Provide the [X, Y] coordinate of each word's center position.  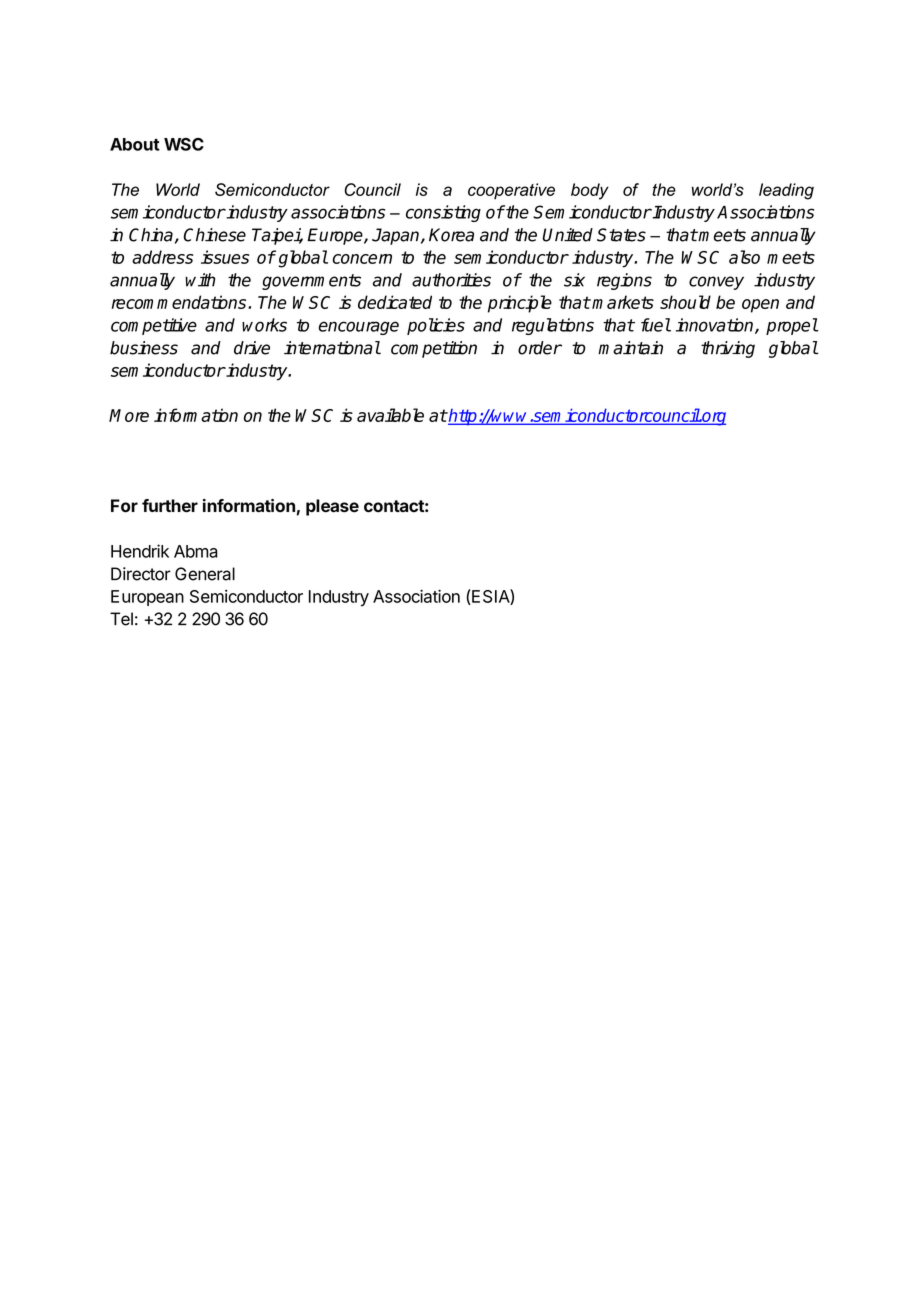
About [135, 144]
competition [434, 349]
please [332, 507]
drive [252, 348]
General [205, 574]
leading [786, 191]
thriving [728, 349]
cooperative [511, 191]
